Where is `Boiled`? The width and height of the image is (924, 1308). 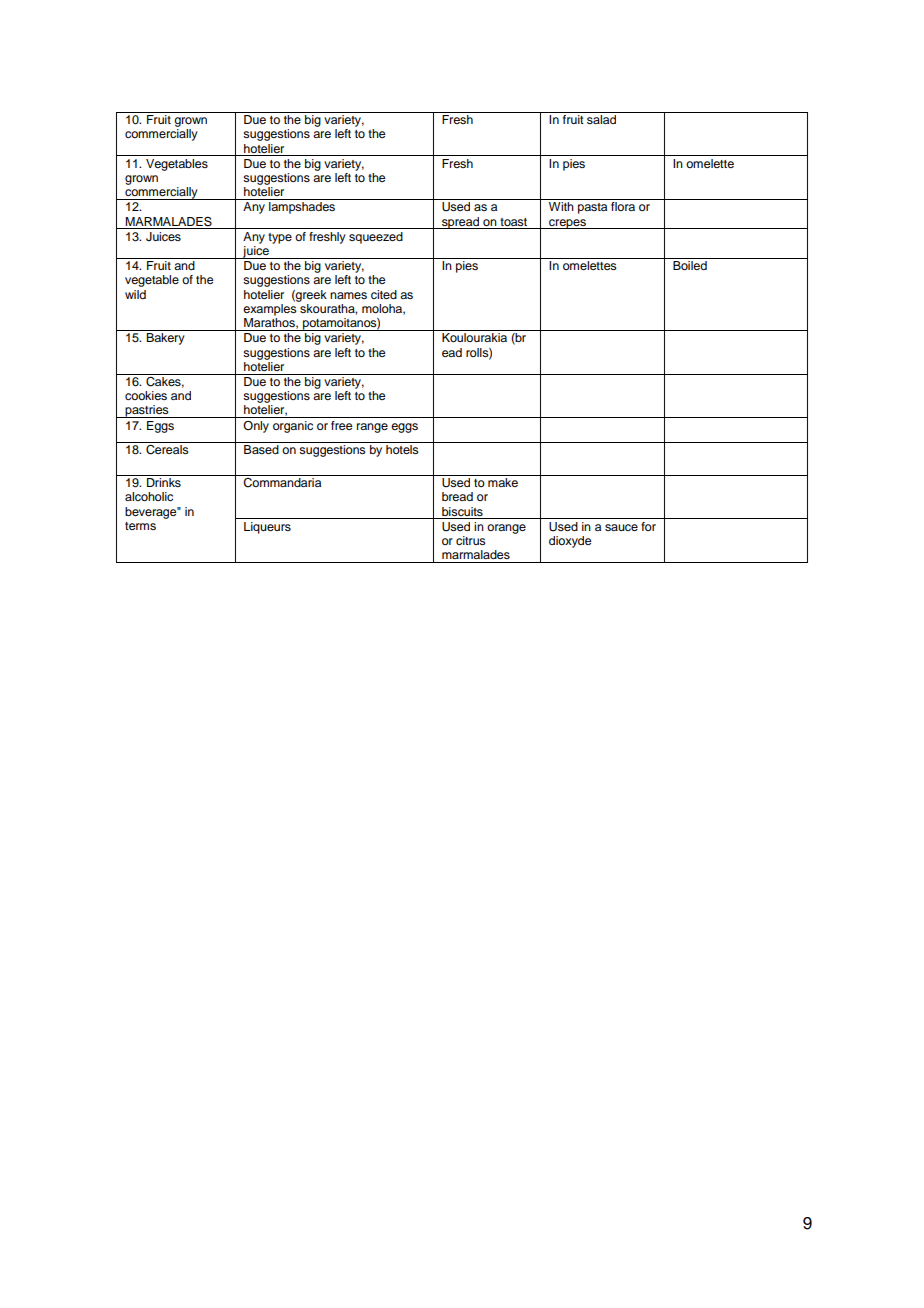 Boiled is located at coordinates (690, 265).
